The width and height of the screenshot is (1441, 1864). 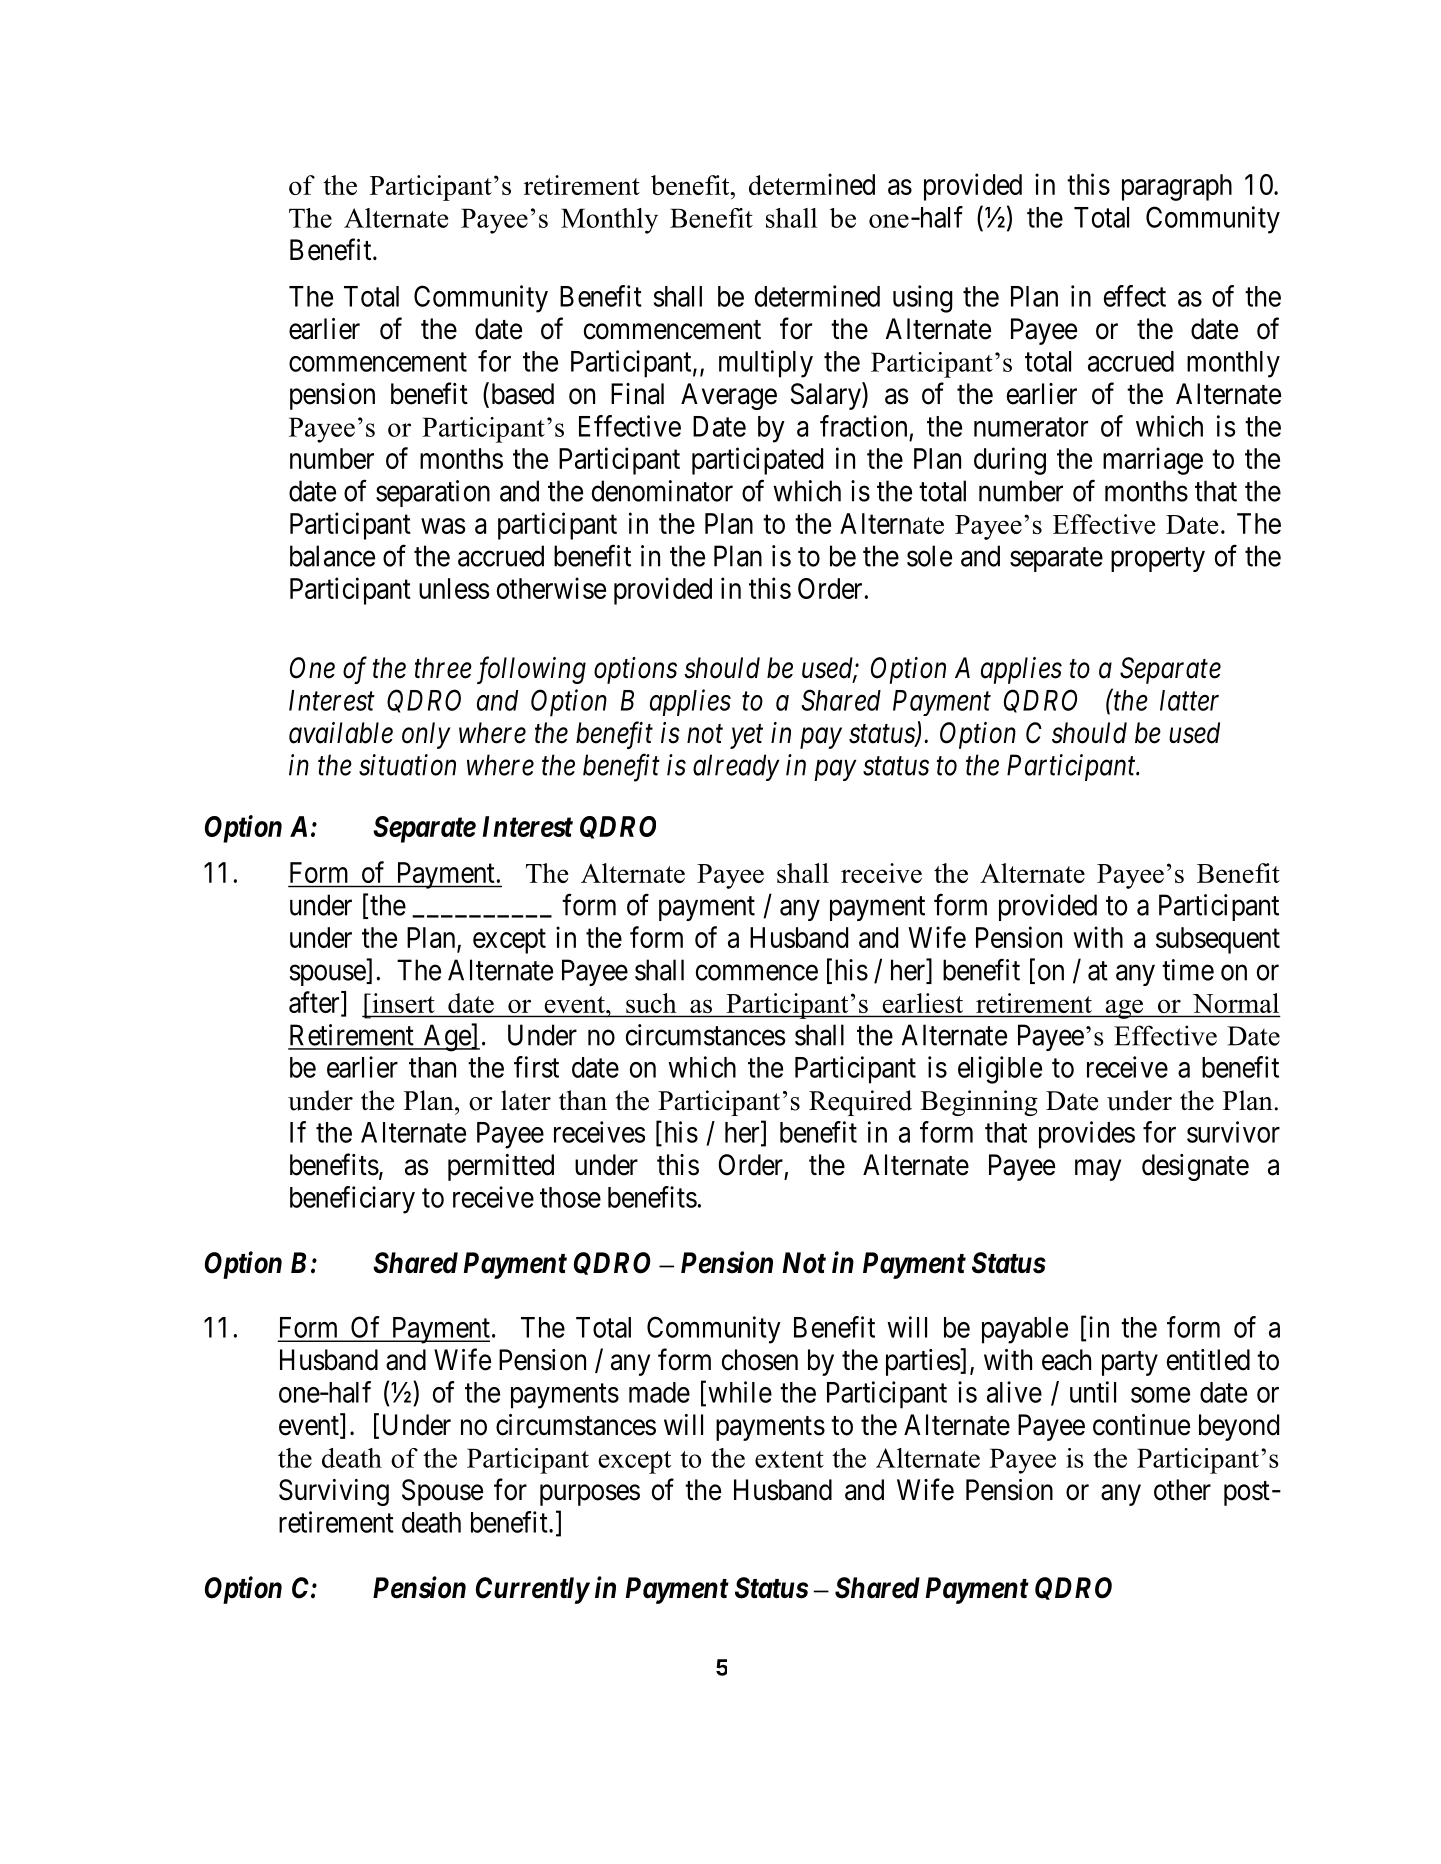 What do you see at coordinates (736, 767) in the screenshot?
I see `already` at bounding box center [736, 767].
